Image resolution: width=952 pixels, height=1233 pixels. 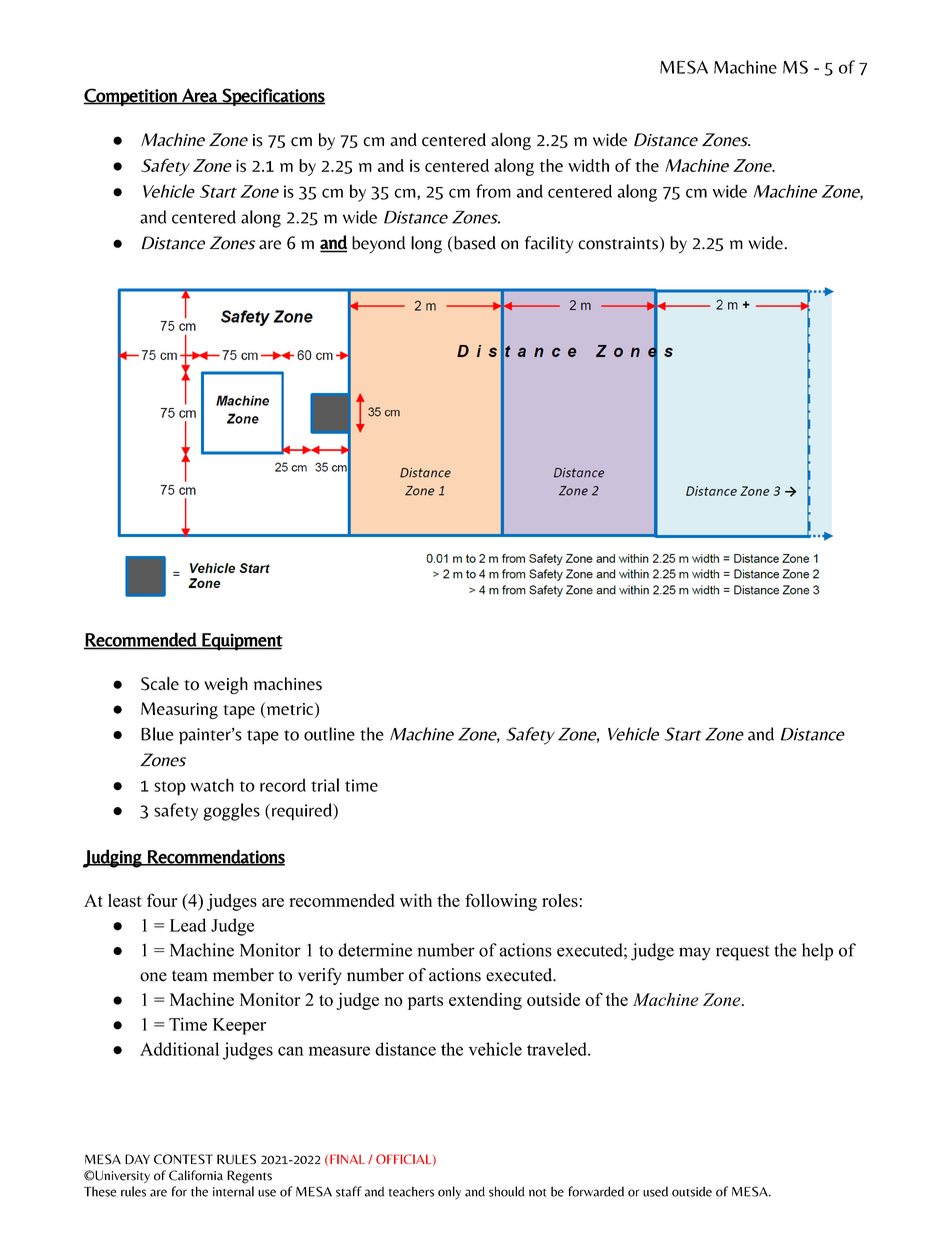 What do you see at coordinates (493, 191) in the document?
I see `from` at bounding box center [493, 191].
